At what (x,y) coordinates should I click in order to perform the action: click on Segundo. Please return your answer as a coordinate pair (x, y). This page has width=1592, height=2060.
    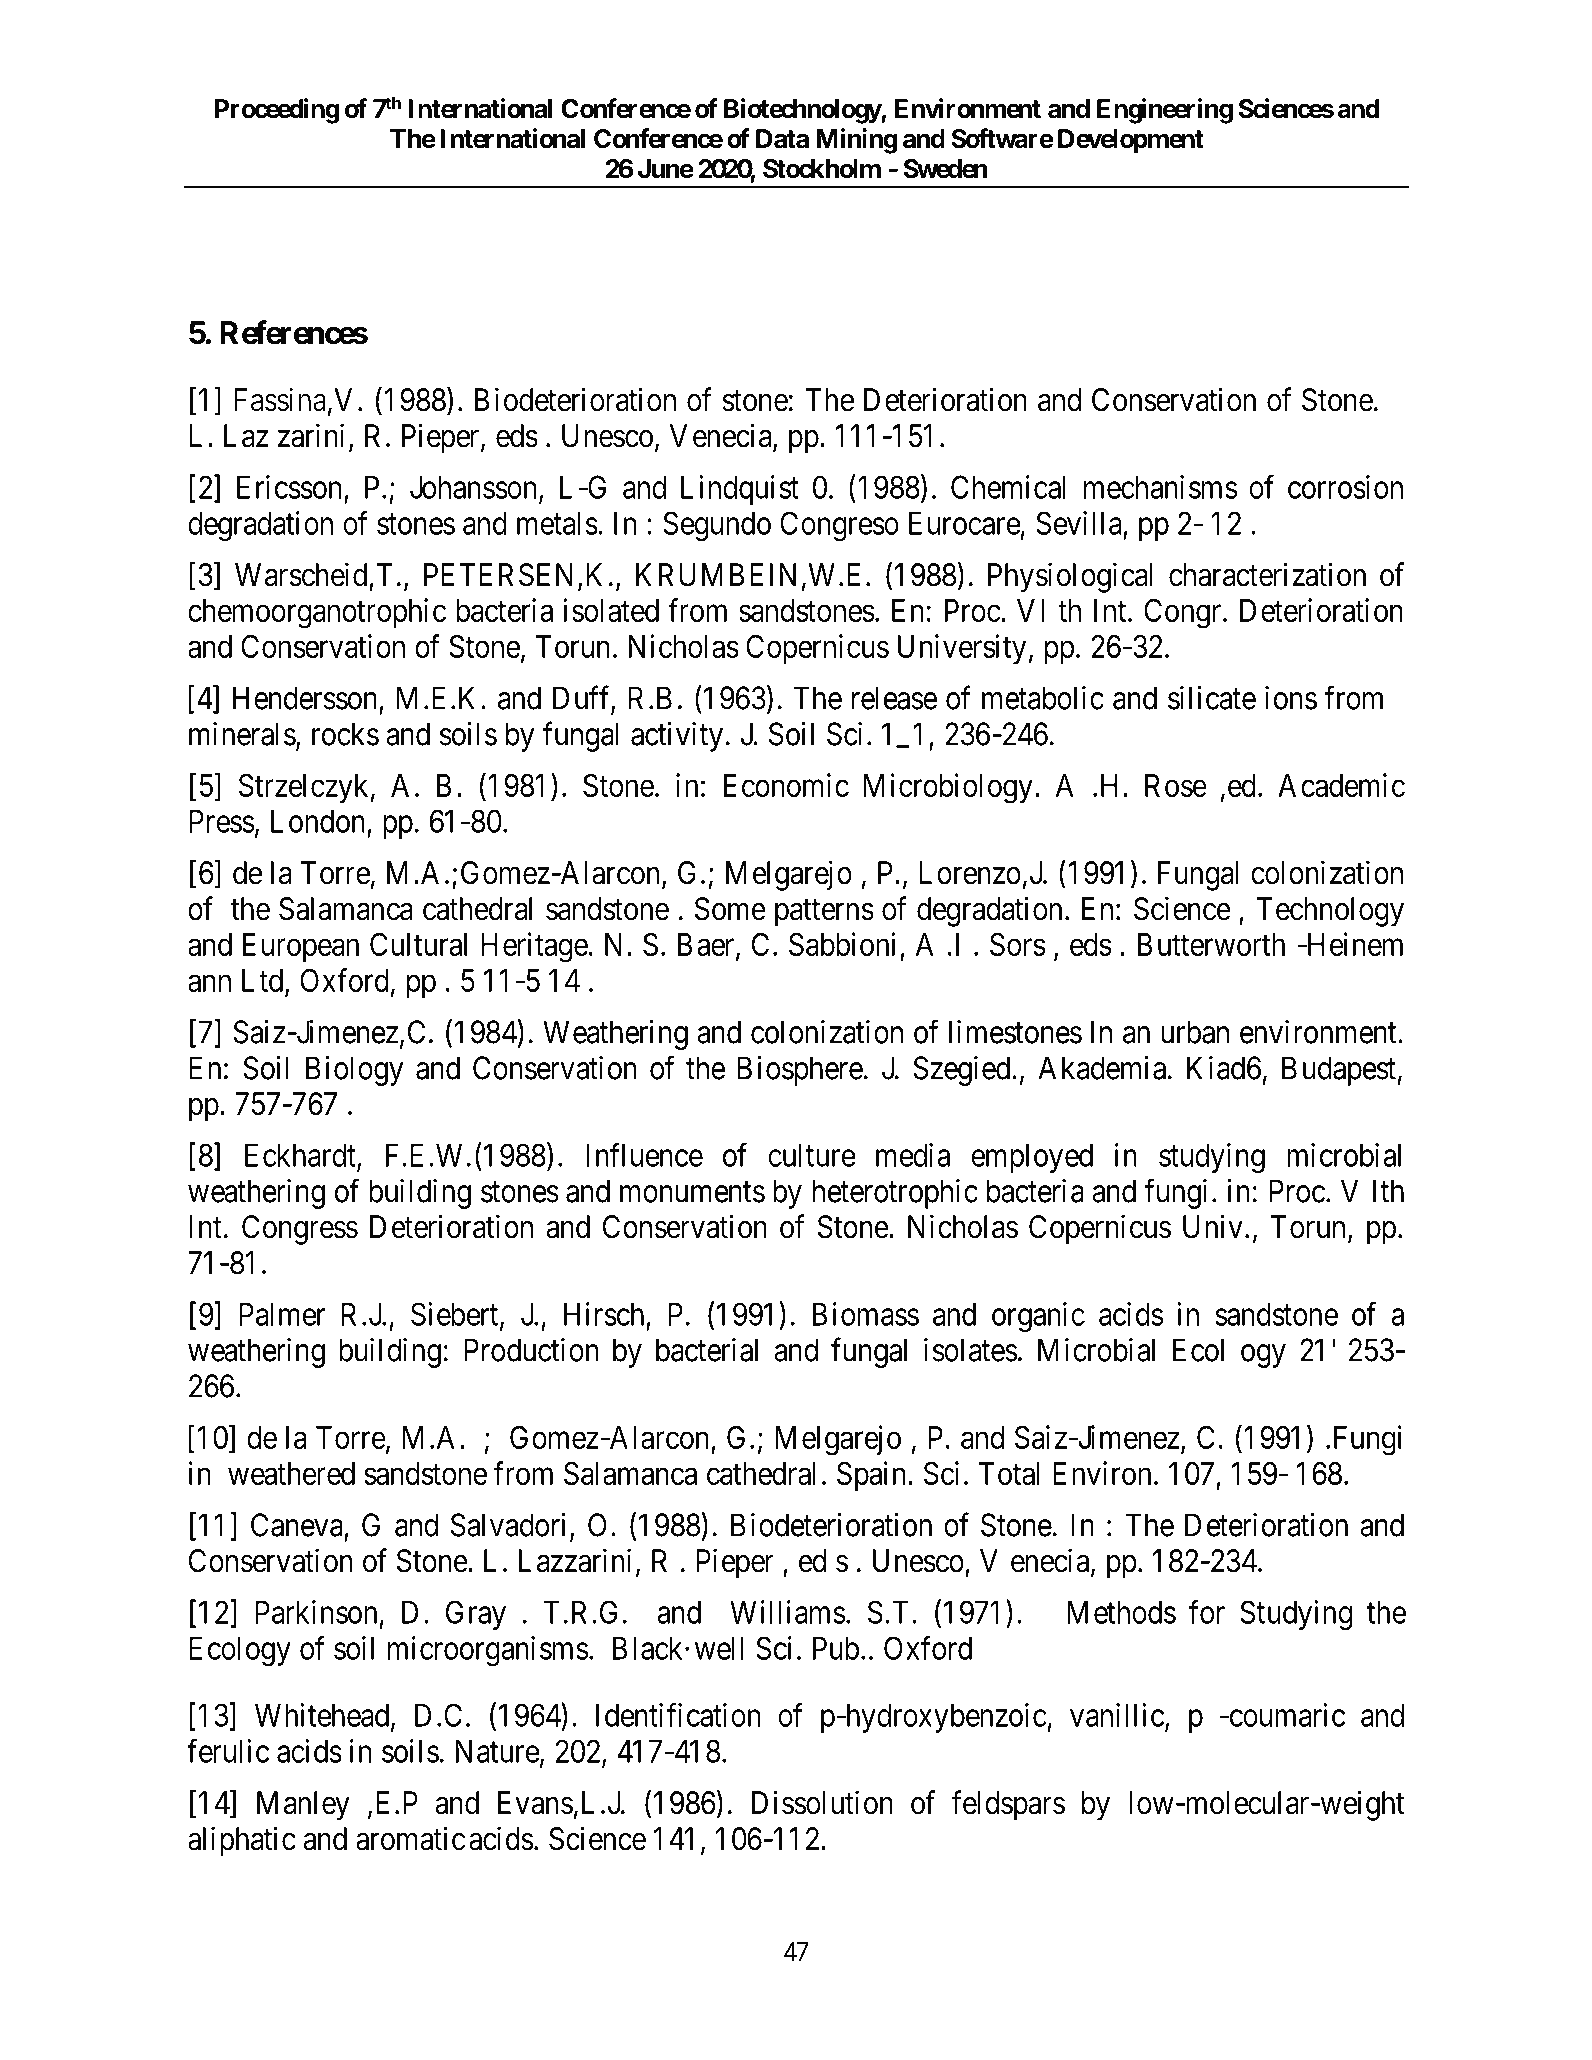
    Looking at the image, I should click on (717, 526).
